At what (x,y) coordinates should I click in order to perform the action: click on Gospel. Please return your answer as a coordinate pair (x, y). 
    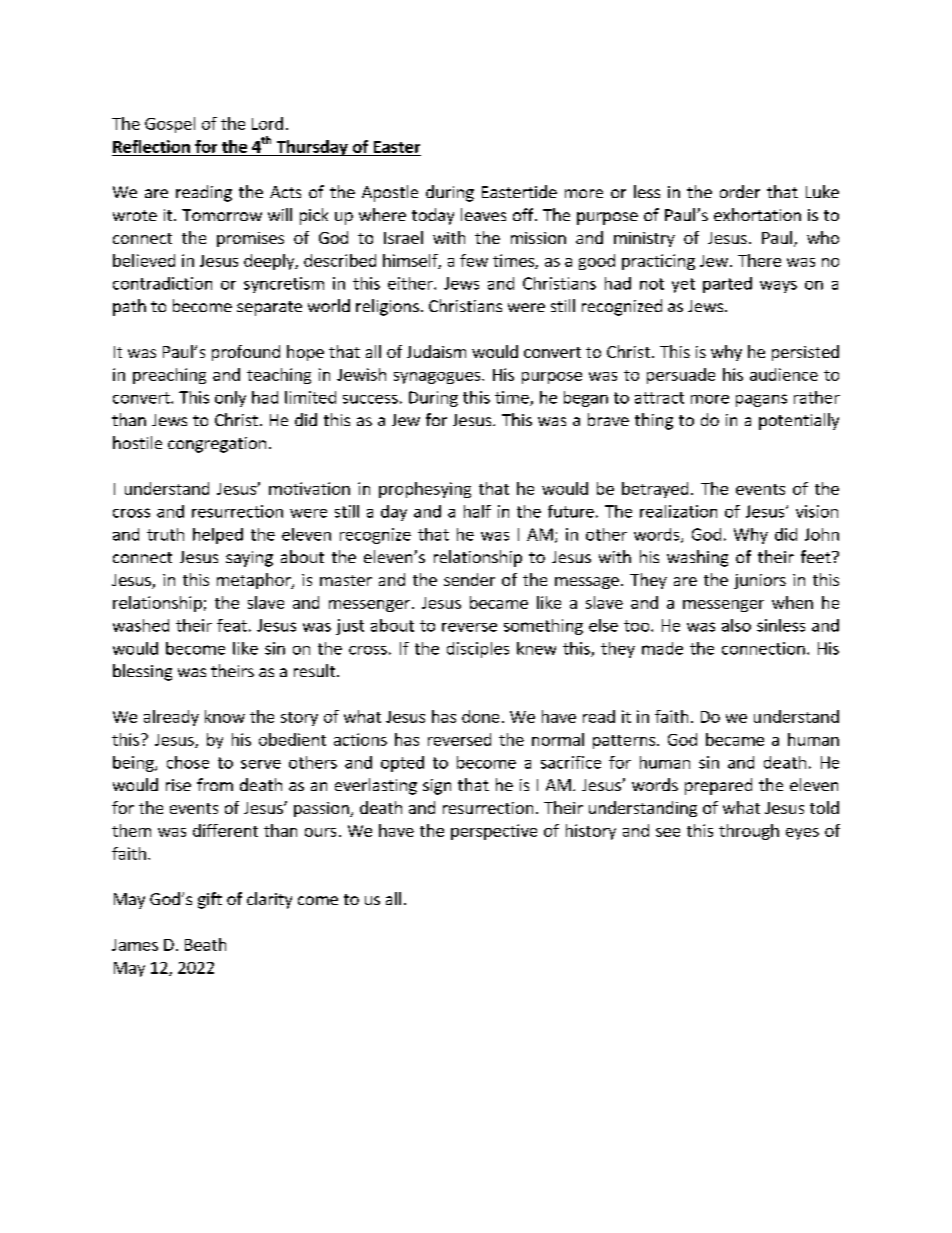
    Looking at the image, I should click on (170, 125).
